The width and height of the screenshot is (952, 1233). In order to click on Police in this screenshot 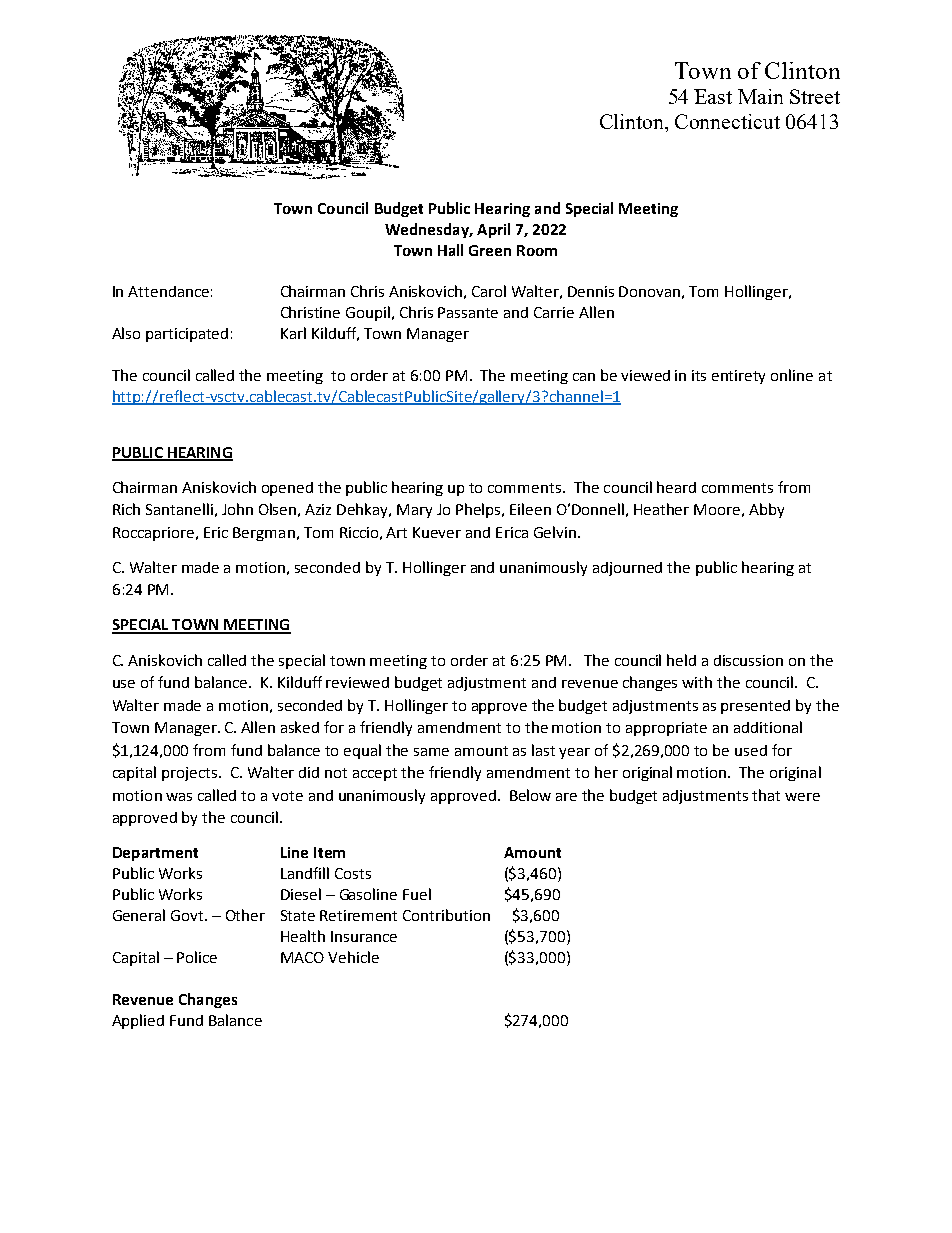, I will do `click(197, 957)`.
